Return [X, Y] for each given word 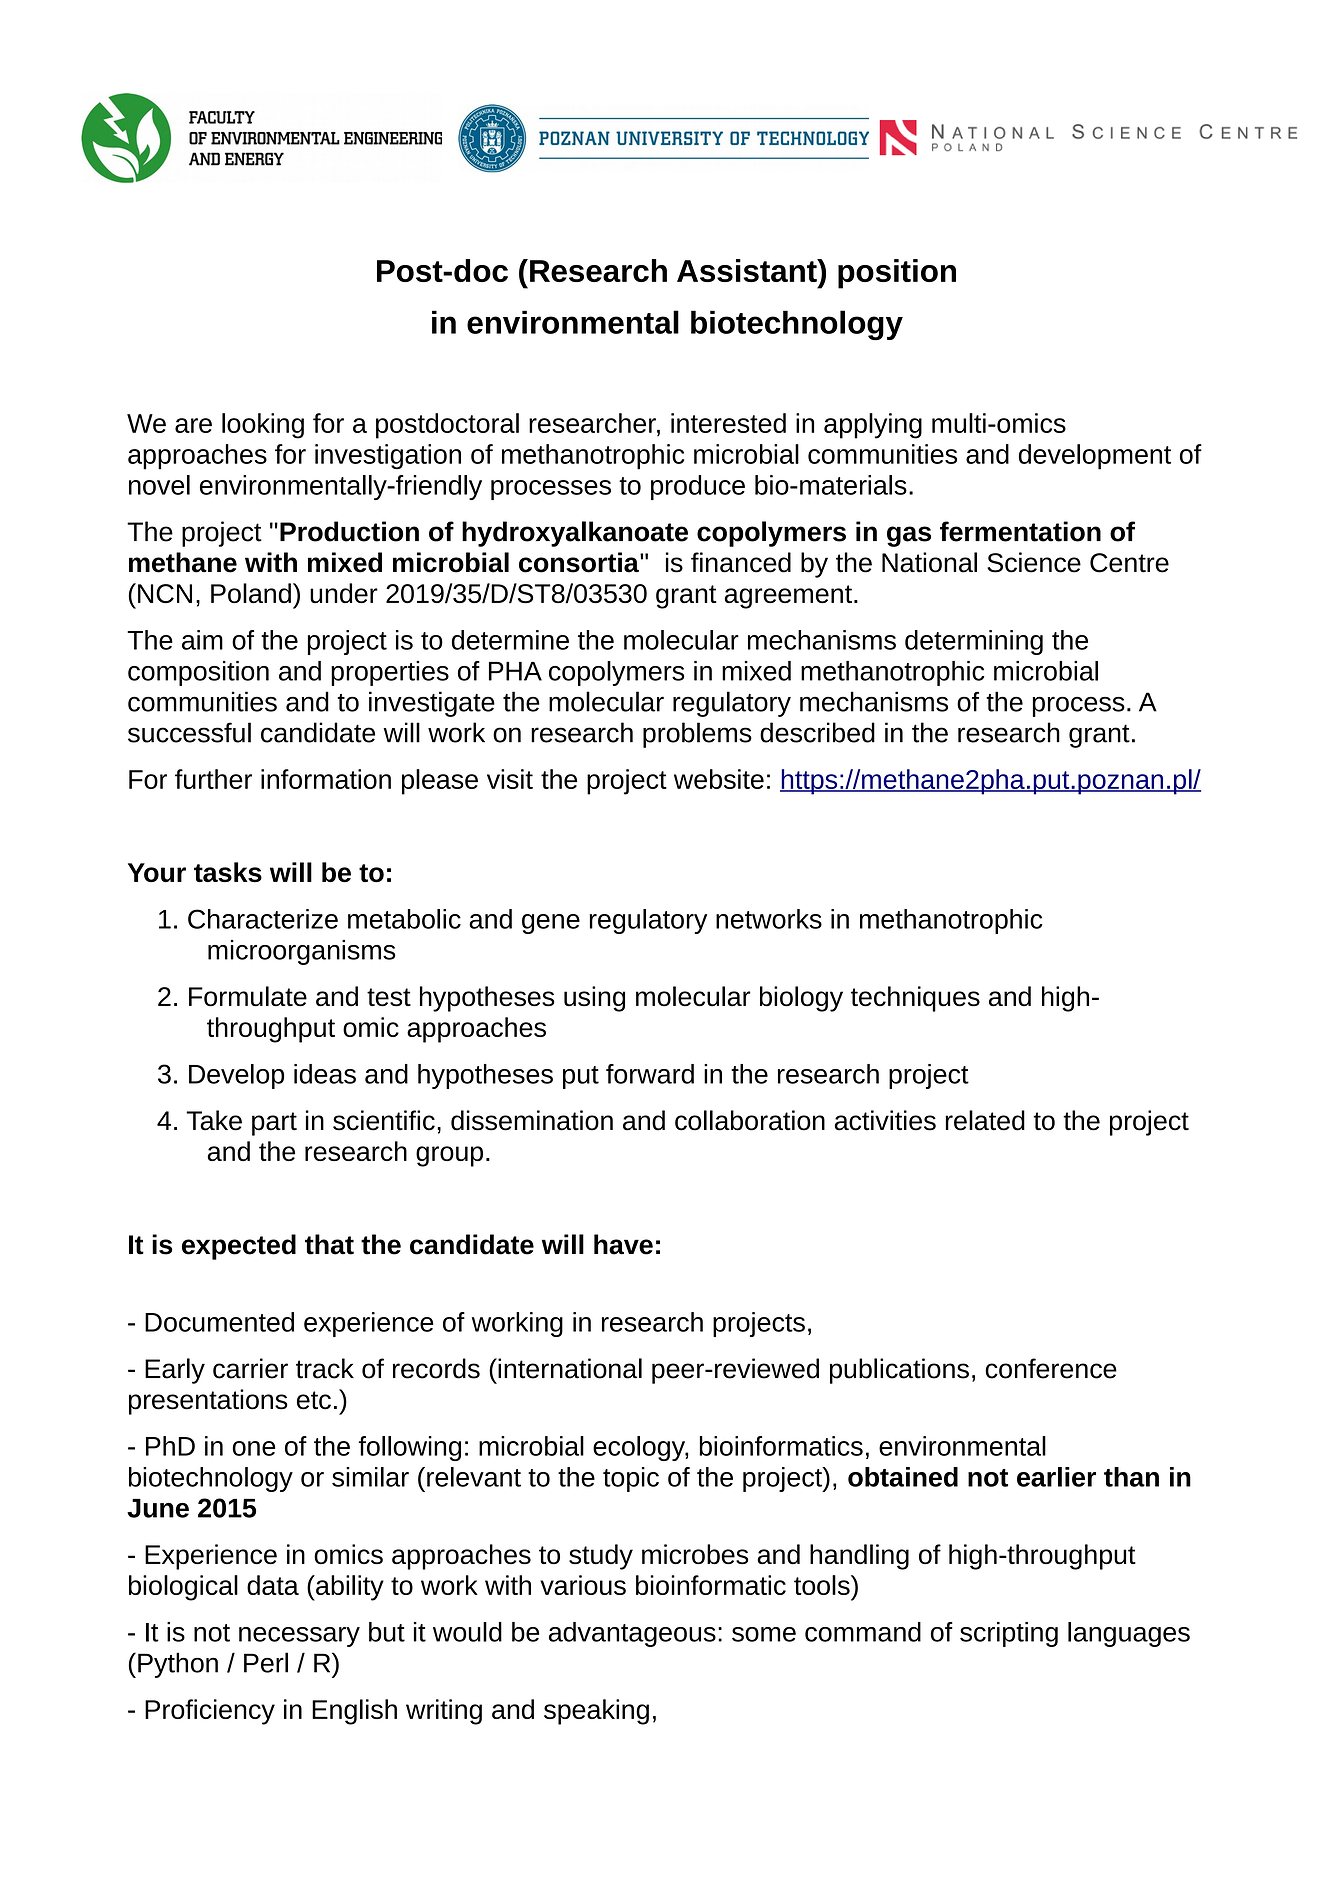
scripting [1009, 1634]
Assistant [748, 270]
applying [873, 426]
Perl [266, 1662]
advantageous [632, 1634]
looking [263, 426]
